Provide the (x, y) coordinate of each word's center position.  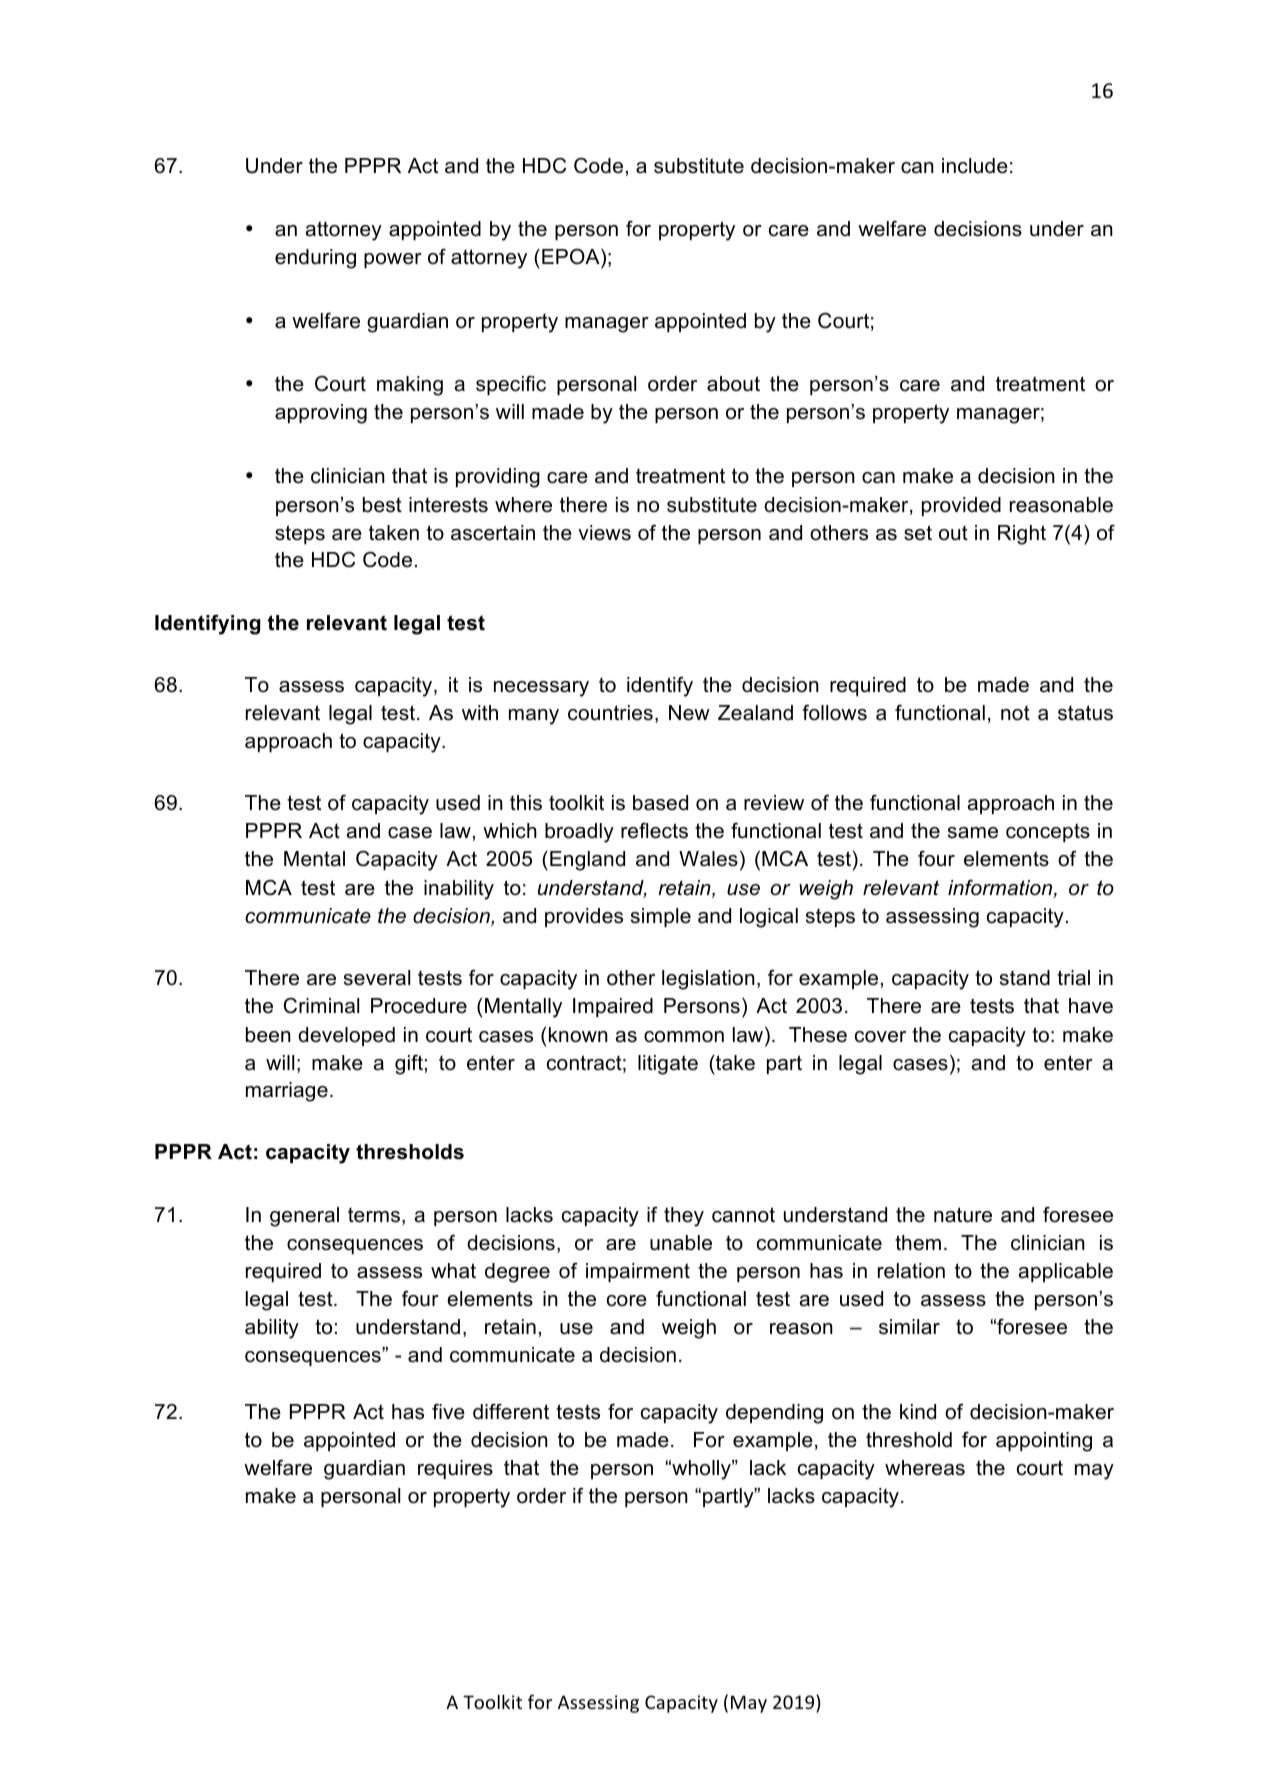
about (733, 384)
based (660, 803)
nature (963, 1215)
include (975, 166)
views (604, 533)
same (973, 833)
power (393, 260)
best (382, 505)
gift (409, 1065)
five (448, 1412)
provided (961, 506)
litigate (668, 1065)
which (510, 831)
